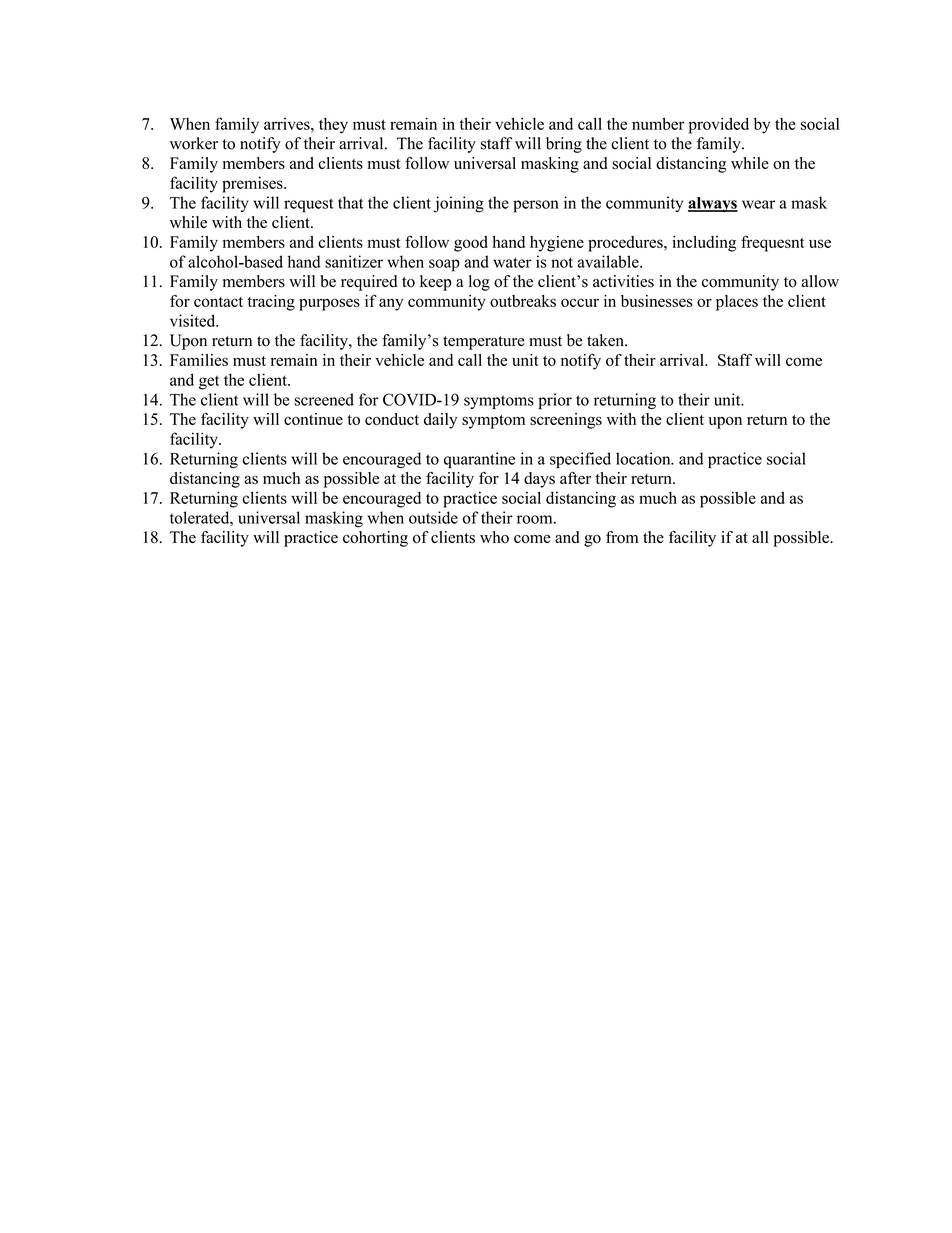 The height and width of the screenshot is (1233, 952). Describe the element at coordinates (644, 458) in the screenshot. I see `location` at that location.
